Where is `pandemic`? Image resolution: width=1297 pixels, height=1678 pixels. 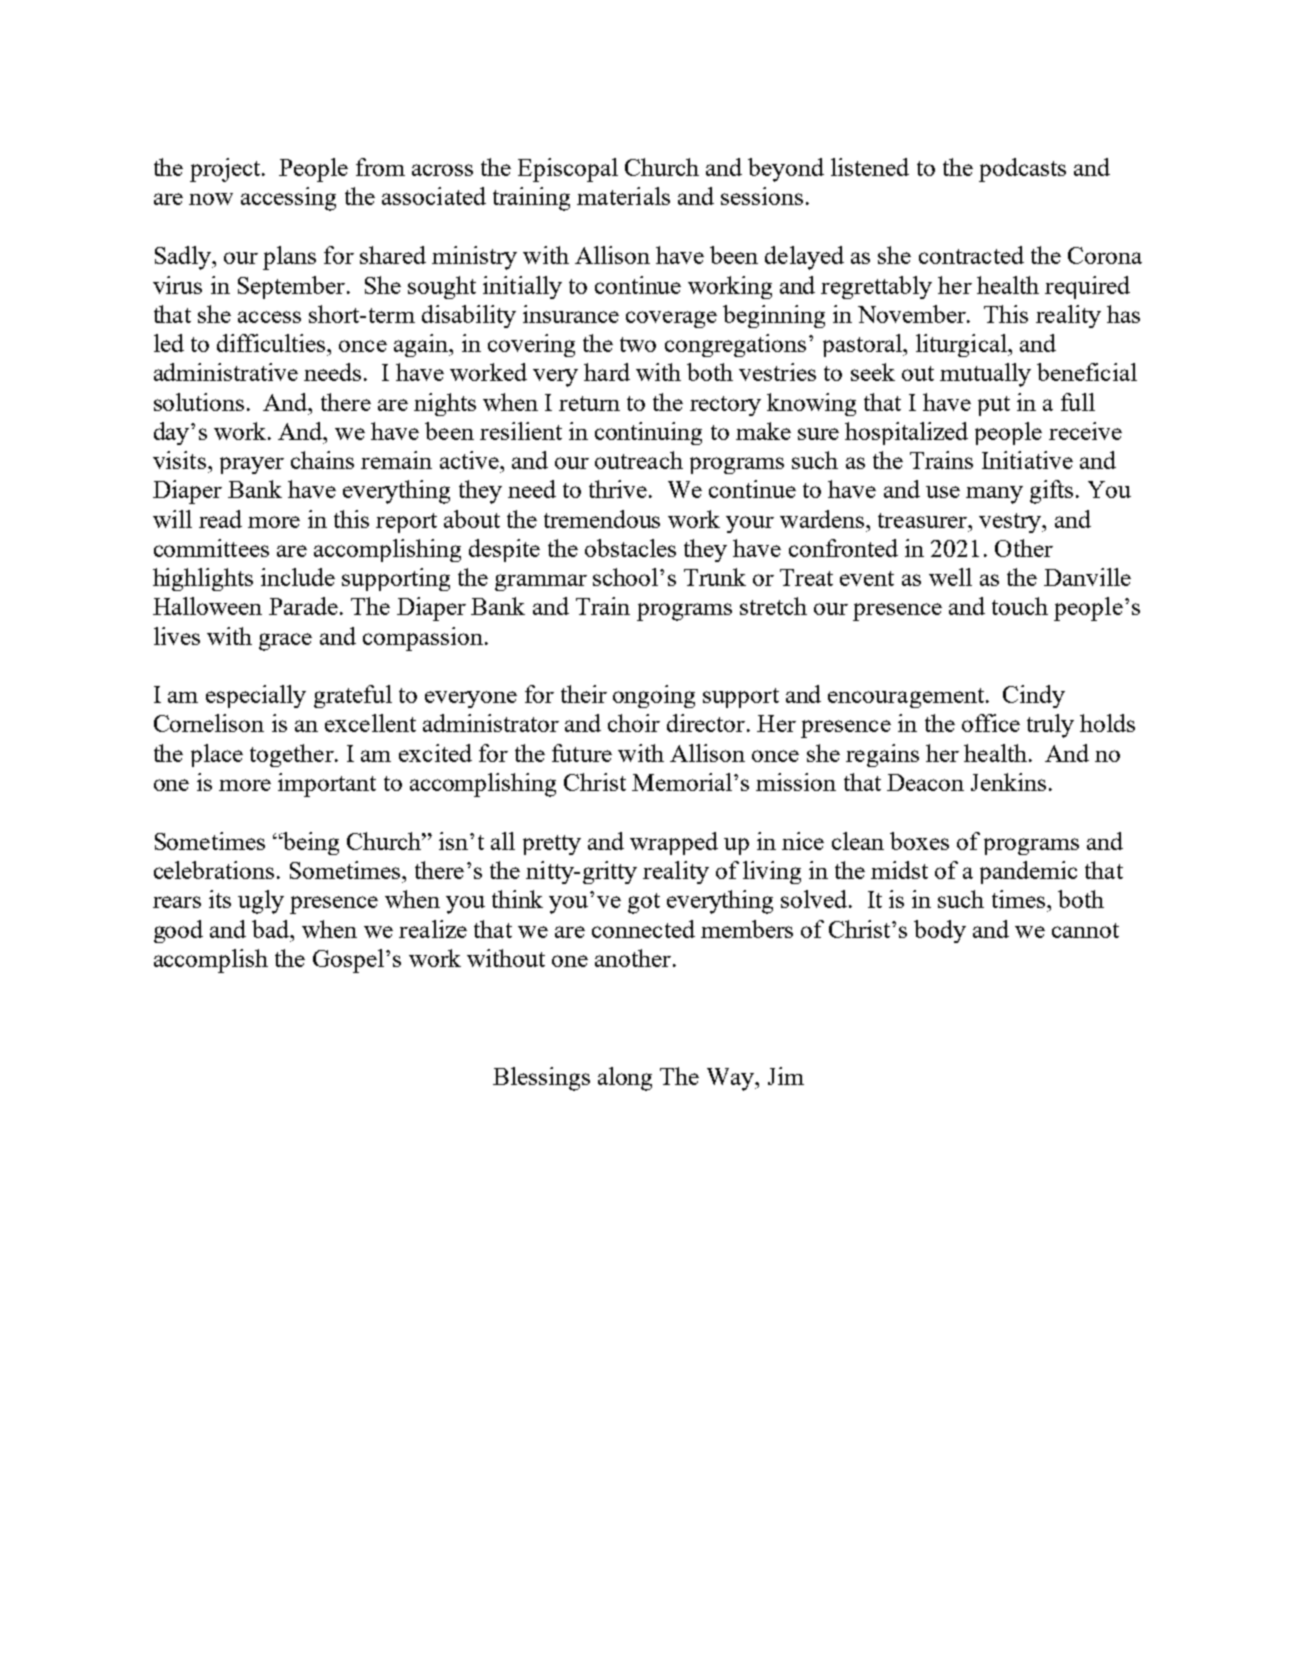 pandemic is located at coordinates (1028, 872).
